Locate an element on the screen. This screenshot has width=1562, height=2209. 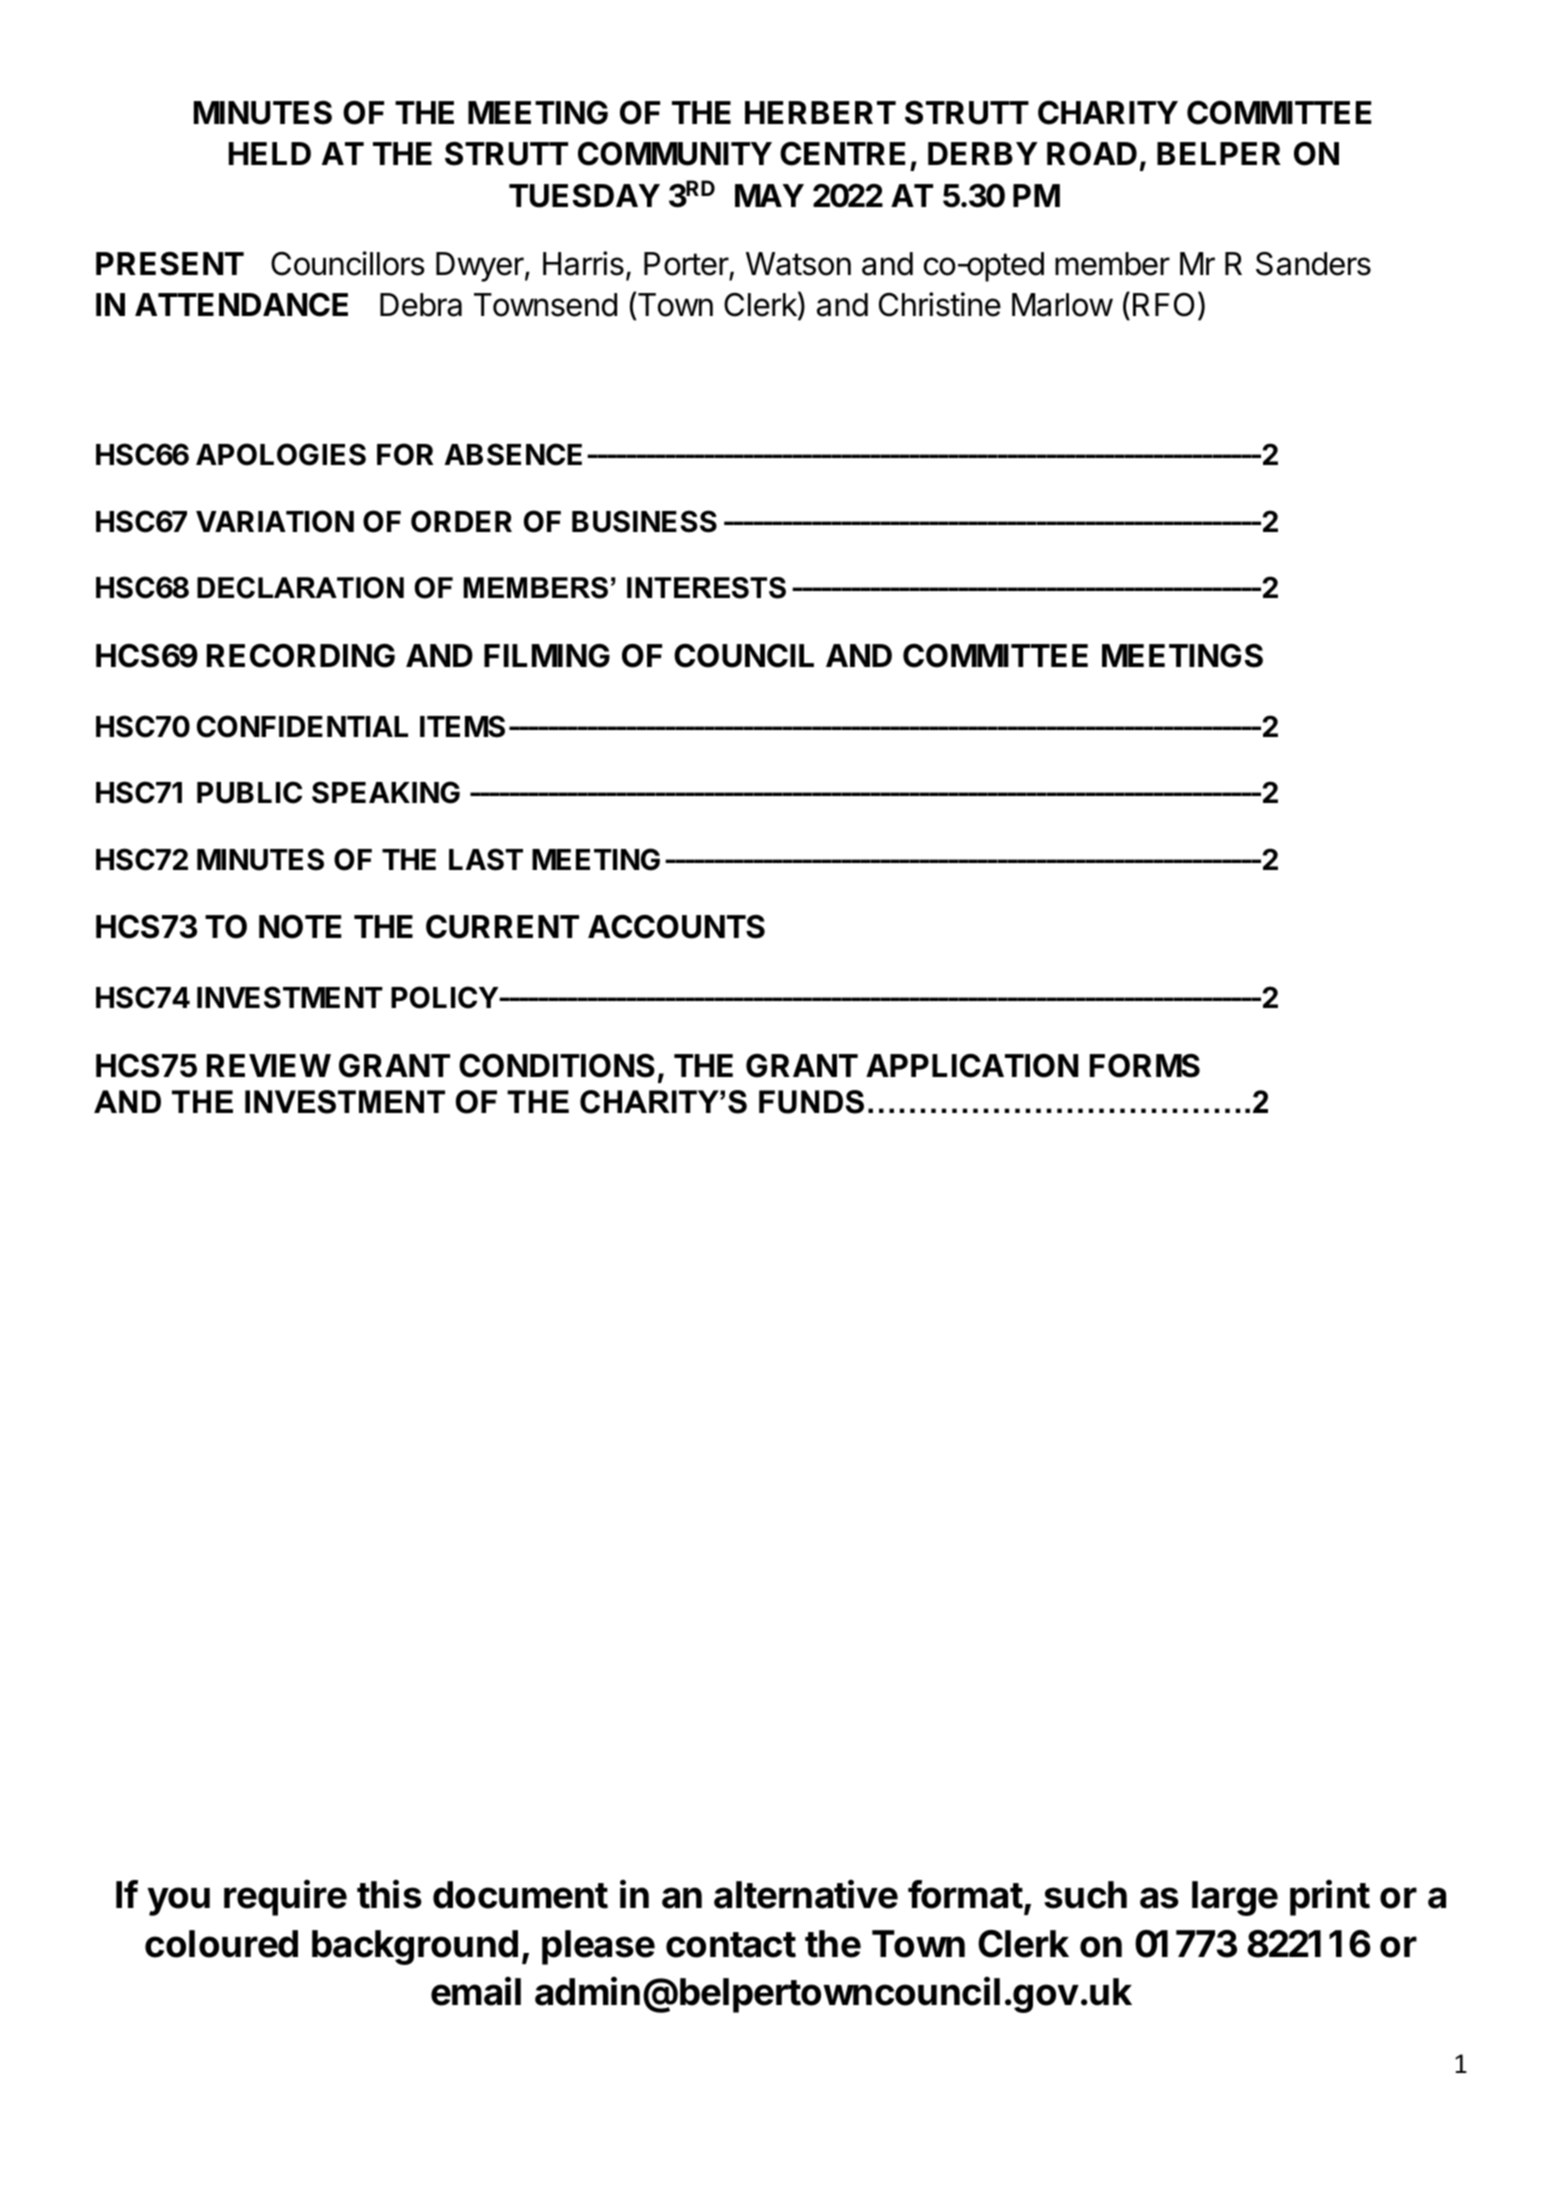
APPLICATION is located at coordinates (972, 1065).
